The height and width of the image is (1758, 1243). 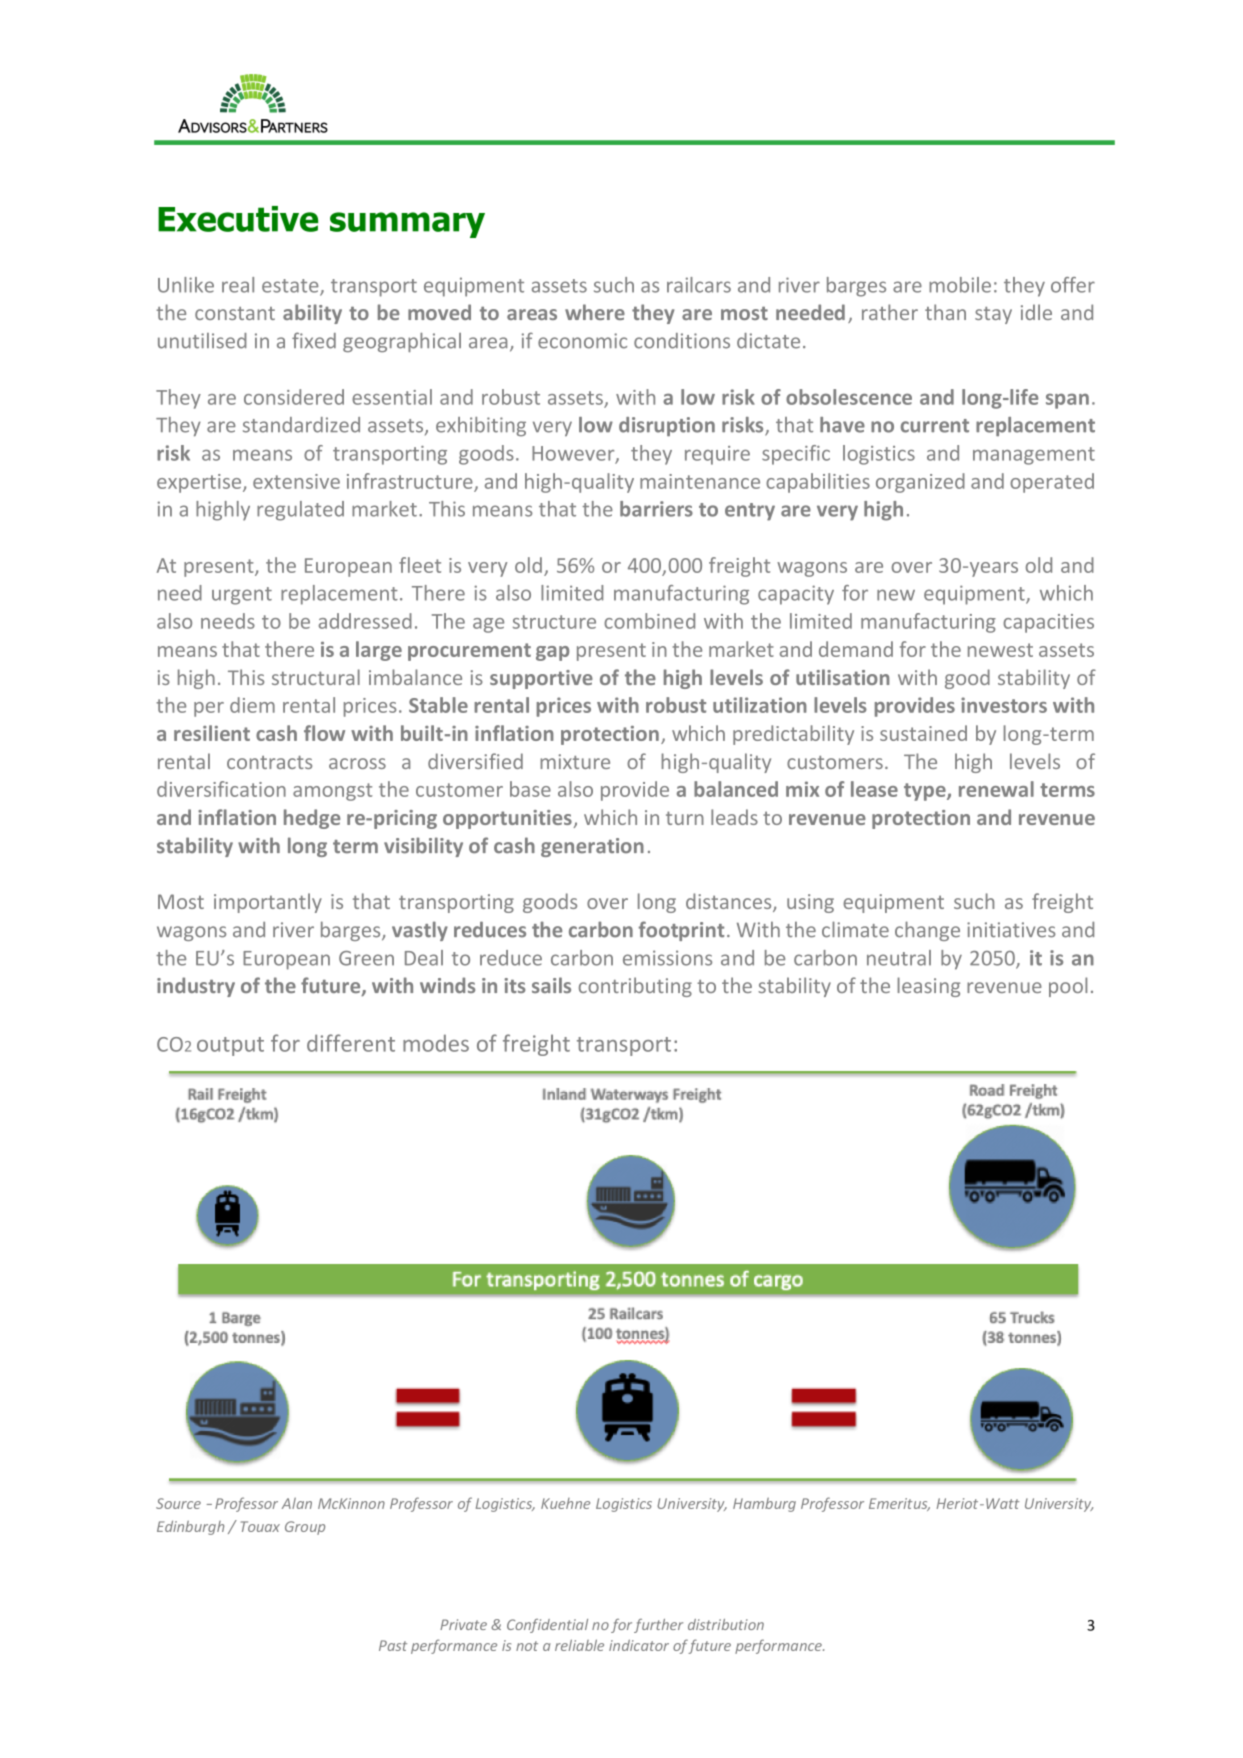 What do you see at coordinates (899, 1504) in the image?
I see `Emeritus` at bounding box center [899, 1504].
